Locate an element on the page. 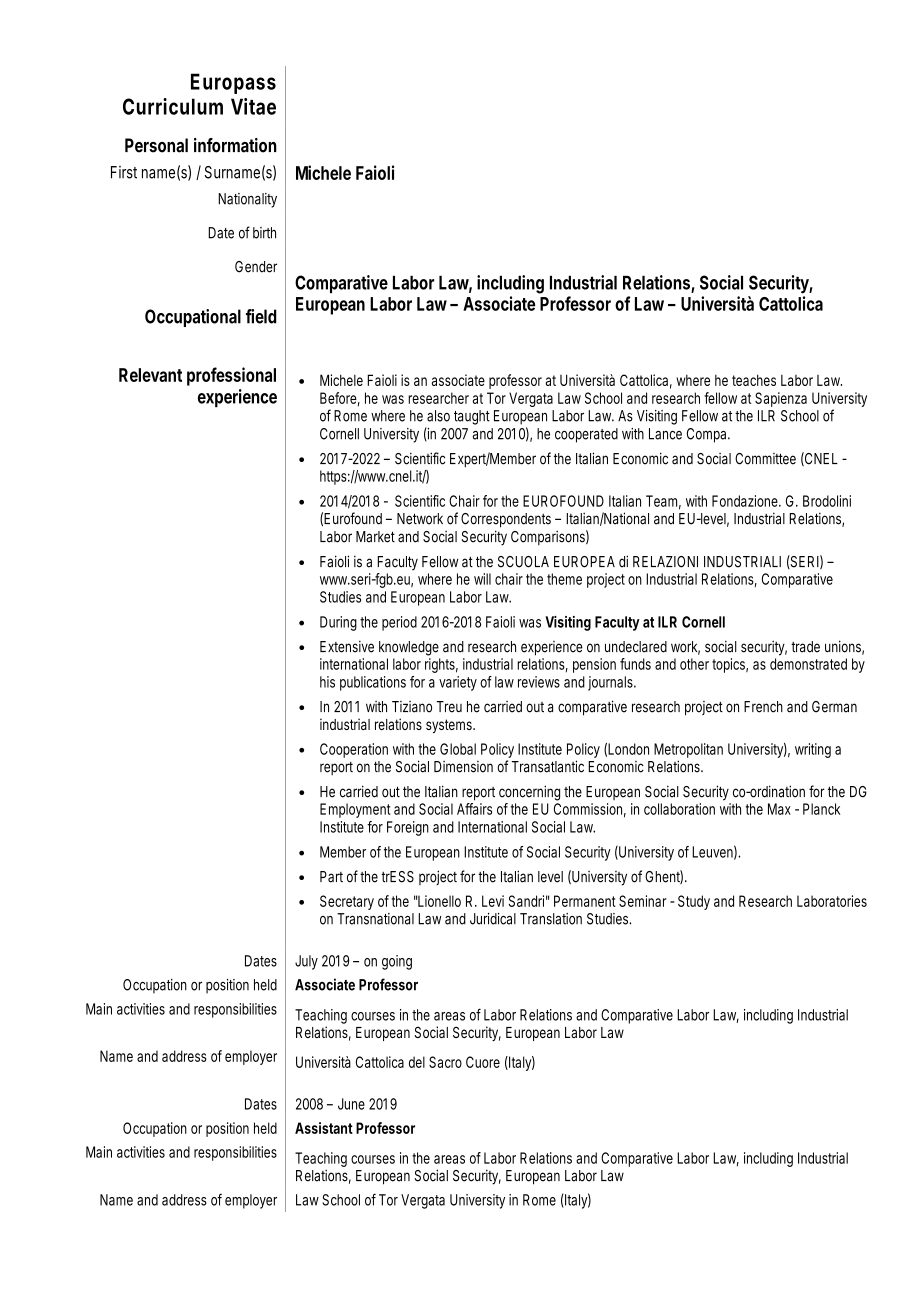 This document has width=924, height=1308. Study is located at coordinates (694, 902).
